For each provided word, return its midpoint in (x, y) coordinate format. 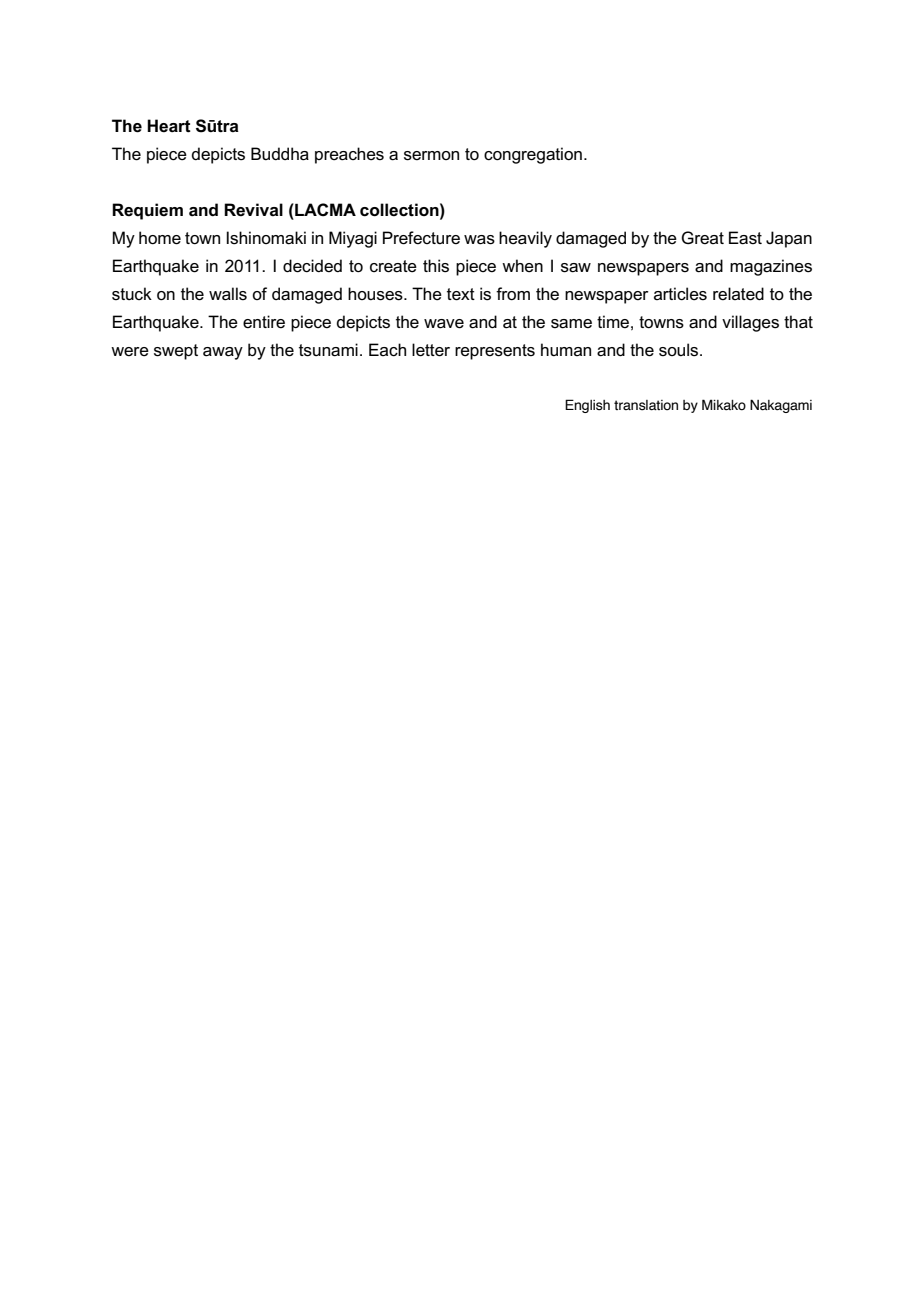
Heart (169, 126)
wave (444, 324)
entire (264, 321)
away (223, 353)
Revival (253, 209)
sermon (431, 156)
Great (702, 237)
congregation (533, 155)
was (479, 240)
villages (750, 323)
